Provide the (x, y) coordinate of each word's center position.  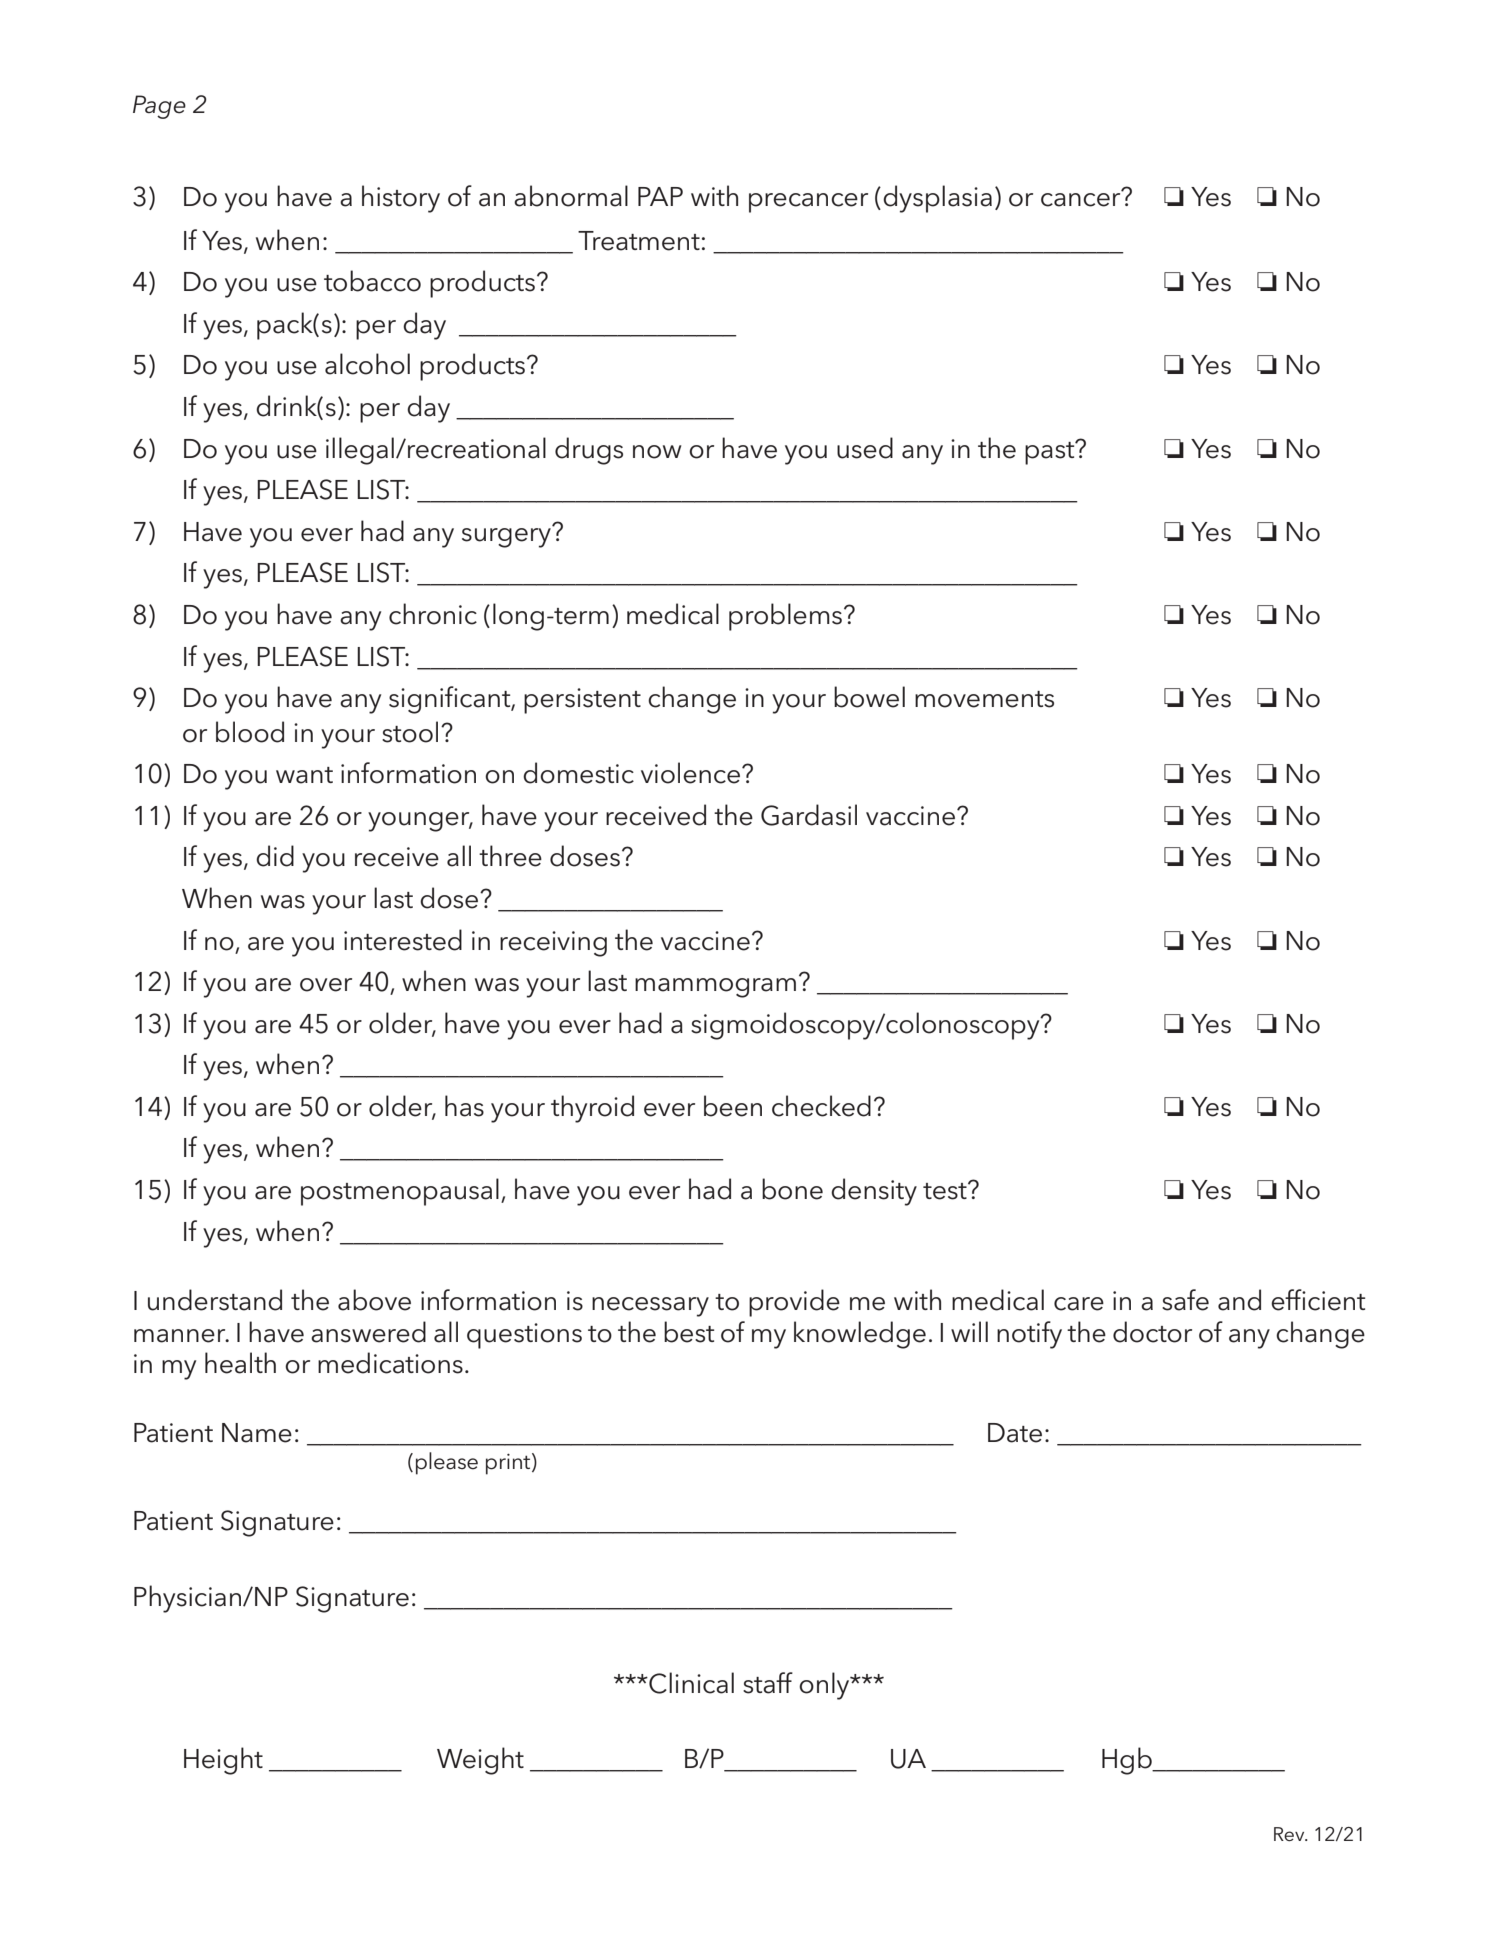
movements (984, 699)
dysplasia (937, 199)
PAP (660, 196)
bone (792, 1189)
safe (1185, 1300)
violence (692, 773)
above (374, 1300)
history (401, 199)
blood (250, 732)
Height (223, 1761)
